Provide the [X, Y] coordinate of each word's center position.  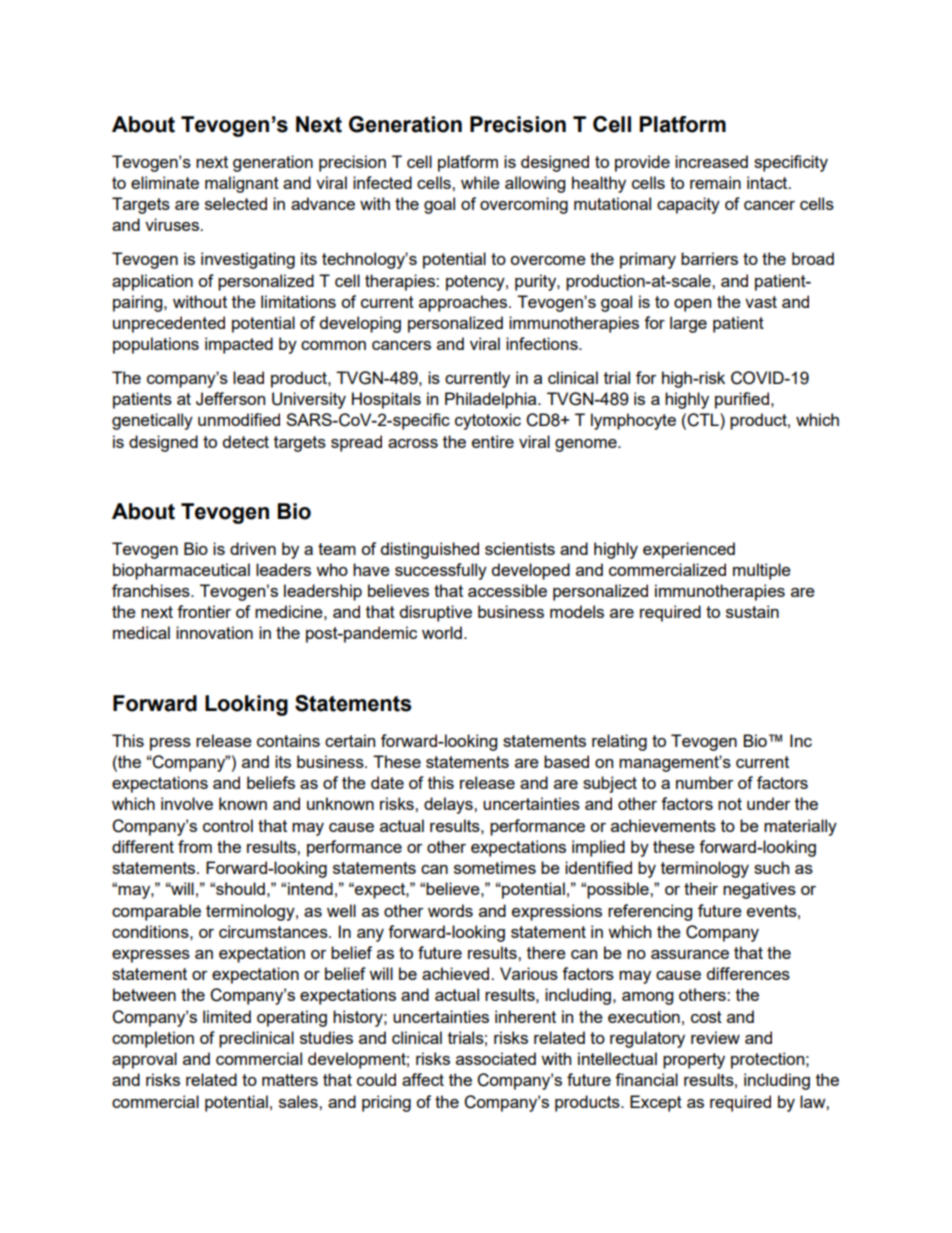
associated [496, 1058]
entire [493, 441]
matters [290, 1080]
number [705, 782]
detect [246, 441]
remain [715, 182]
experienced [689, 550]
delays [449, 805]
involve [187, 803]
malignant [242, 184]
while [480, 182]
